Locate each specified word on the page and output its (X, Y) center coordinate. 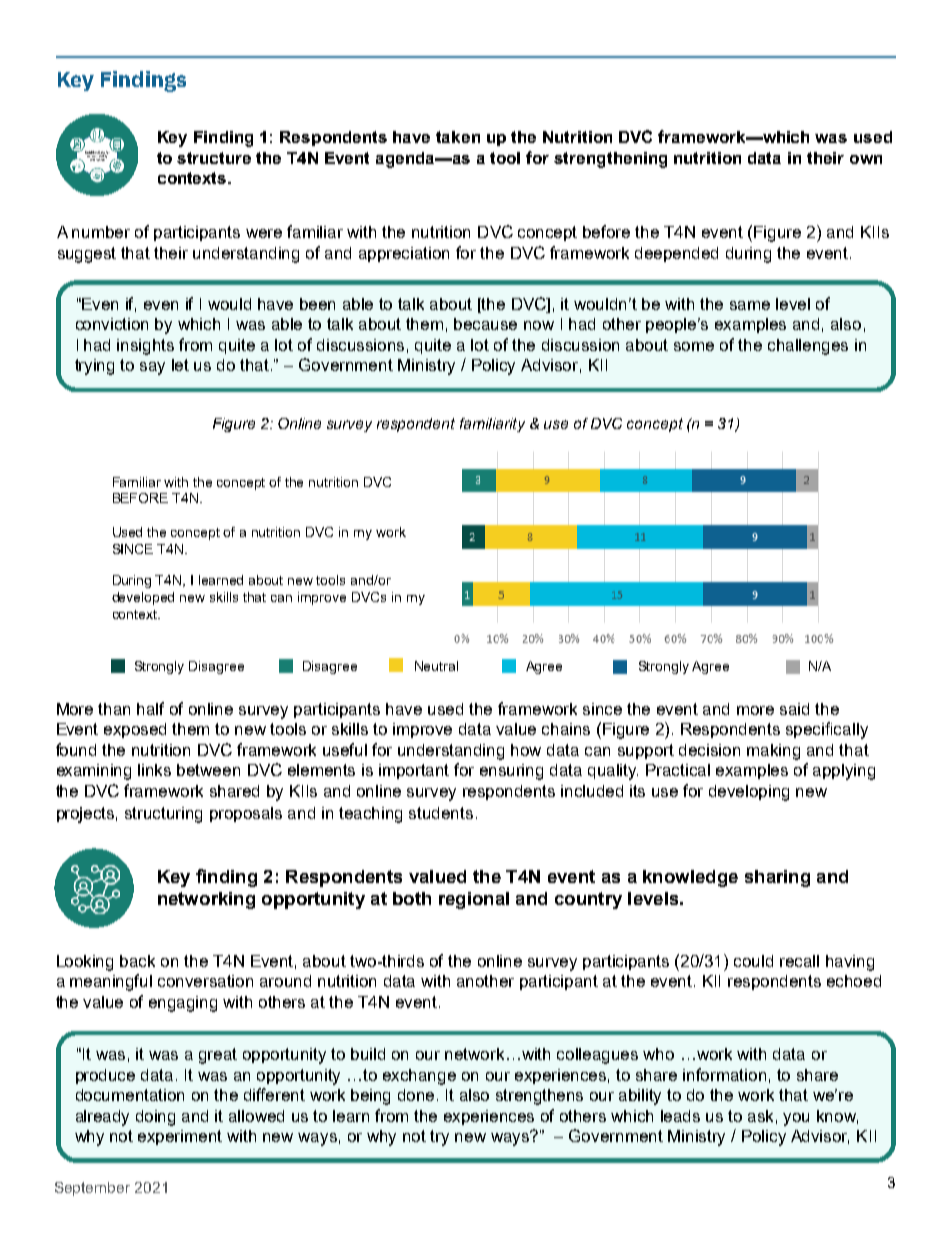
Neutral (436, 666)
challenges (808, 347)
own (866, 159)
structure (214, 158)
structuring (163, 815)
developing (749, 793)
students (441, 813)
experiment (180, 1137)
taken (458, 137)
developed (143, 598)
